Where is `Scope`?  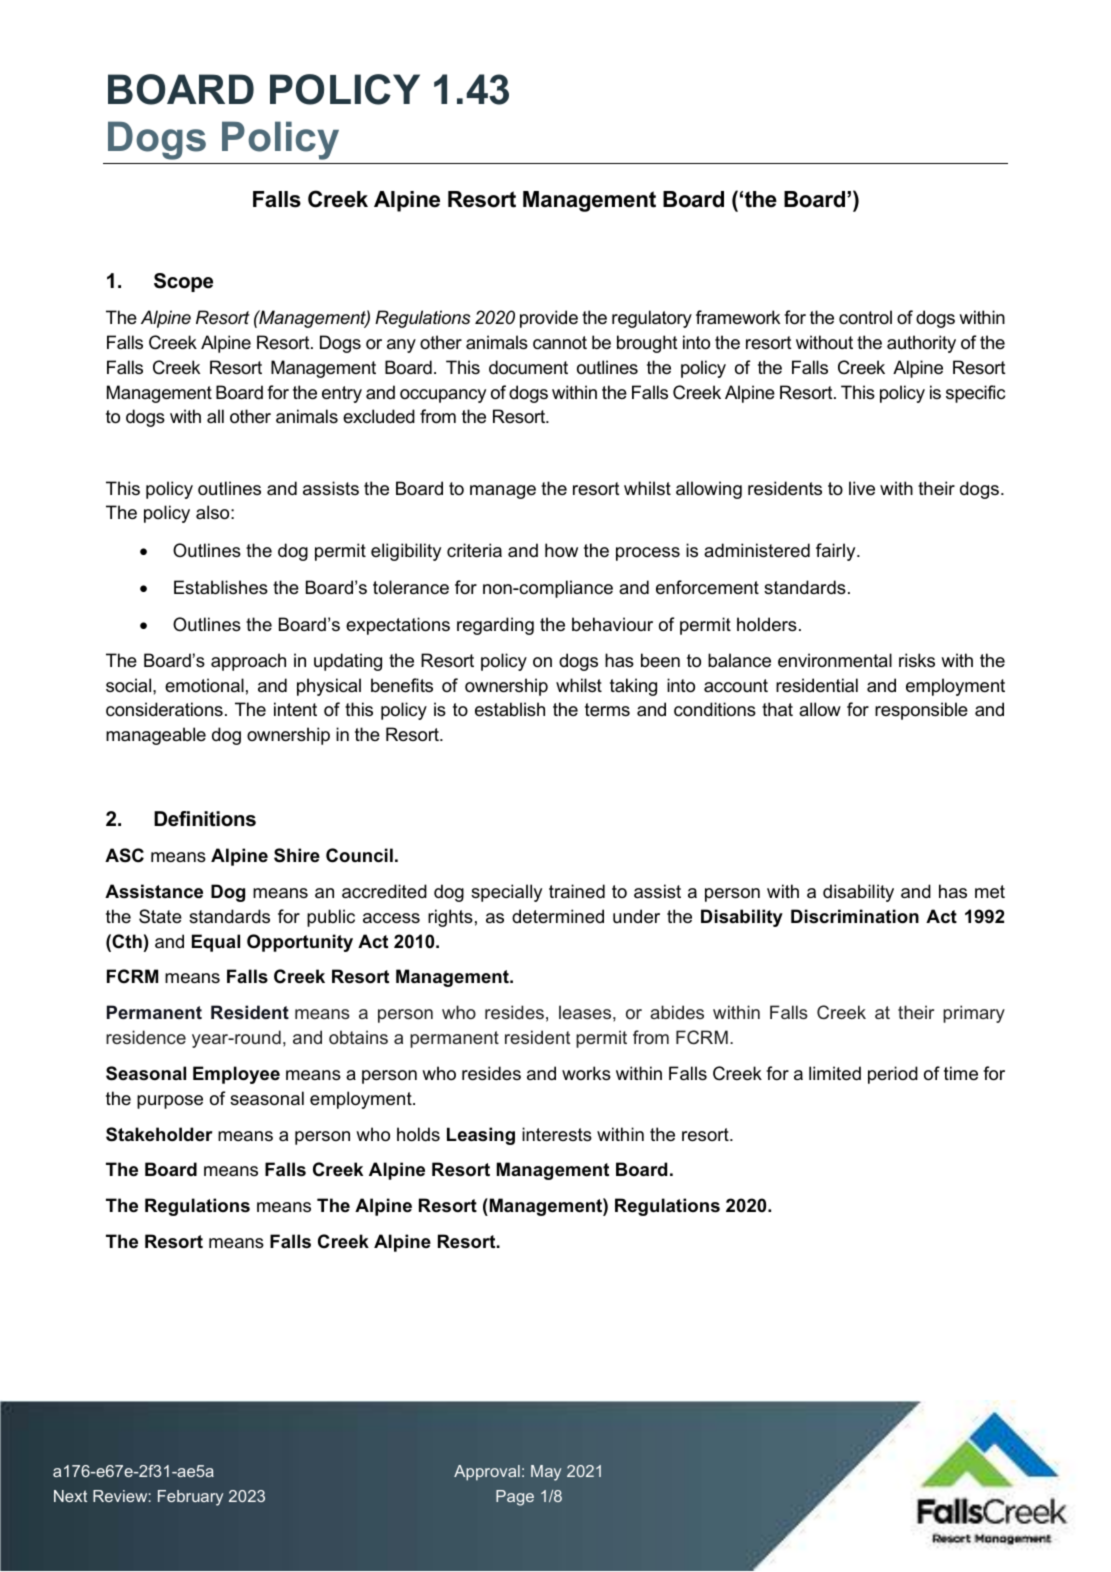
Scope is located at coordinates (183, 282).
